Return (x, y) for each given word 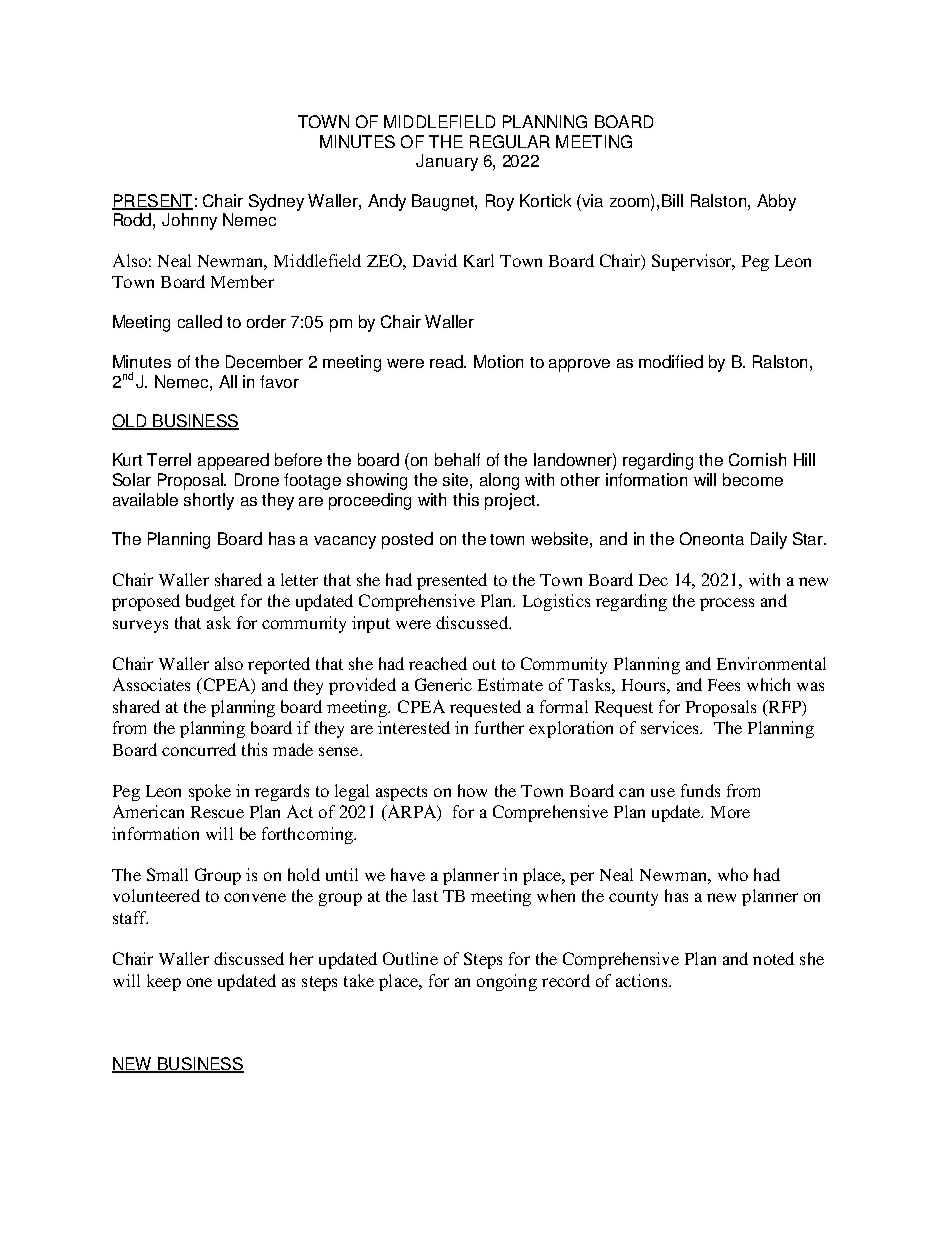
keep (164, 982)
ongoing (507, 982)
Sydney (276, 202)
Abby (776, 202)
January (447, 162)
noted (773, 958)
